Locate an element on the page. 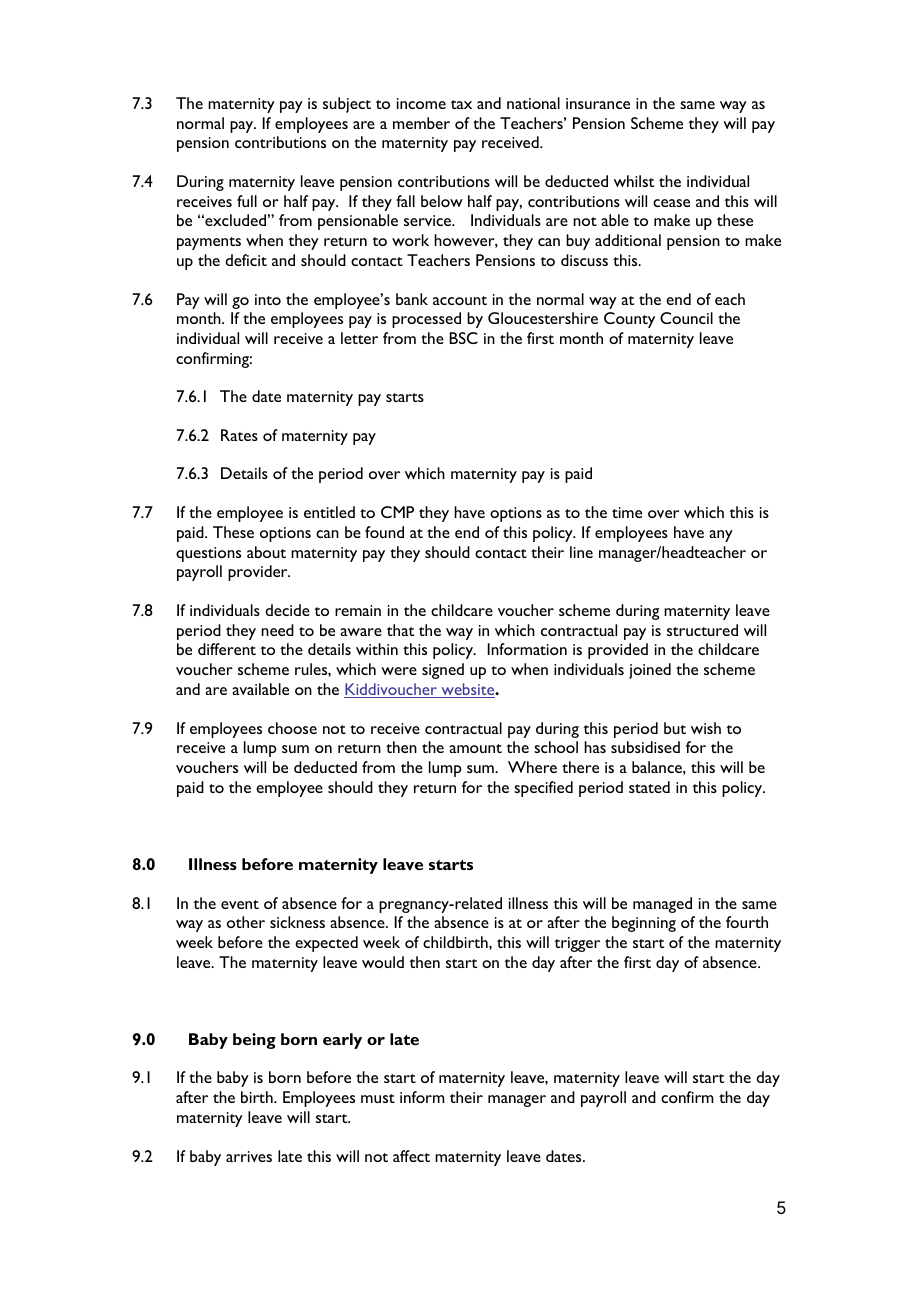 The width and height of the image is (924, 1308). whilst is located at coordinates (634, 181).
